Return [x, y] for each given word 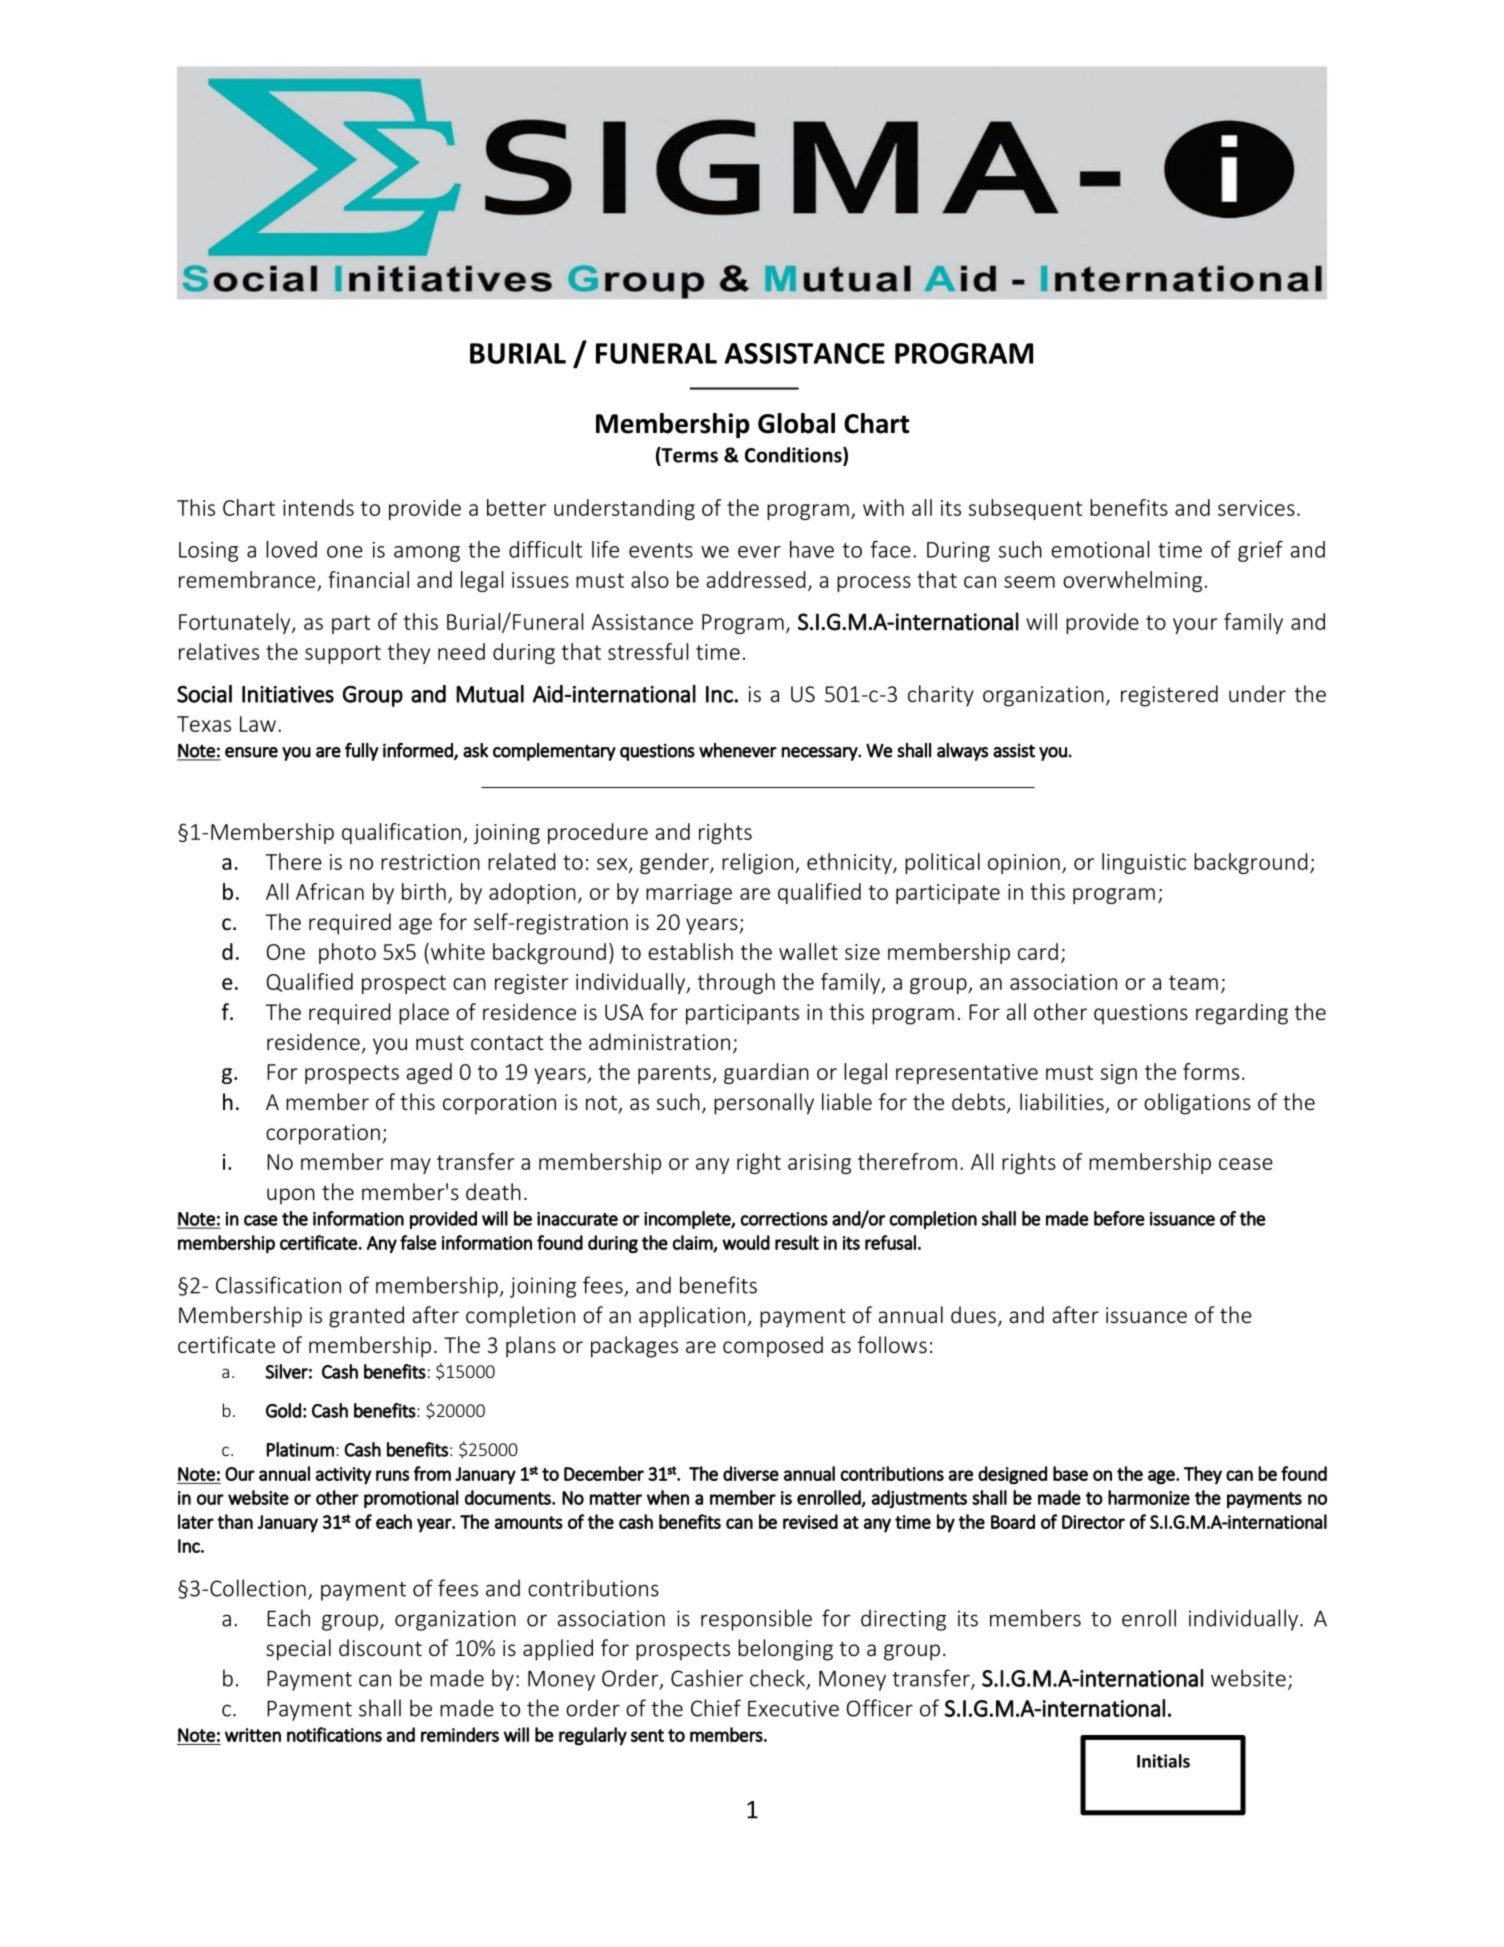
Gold [283, 1410]
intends [318, 507]
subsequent [1025, 509]
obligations [1197, 1104]
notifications [334, 1734]
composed [773, 1347]
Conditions [794, 456]
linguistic [1144, 863]
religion [757, 863]
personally [764, 1104]
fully [361, 752]
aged [429, 1073]
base [1070, 1473]
